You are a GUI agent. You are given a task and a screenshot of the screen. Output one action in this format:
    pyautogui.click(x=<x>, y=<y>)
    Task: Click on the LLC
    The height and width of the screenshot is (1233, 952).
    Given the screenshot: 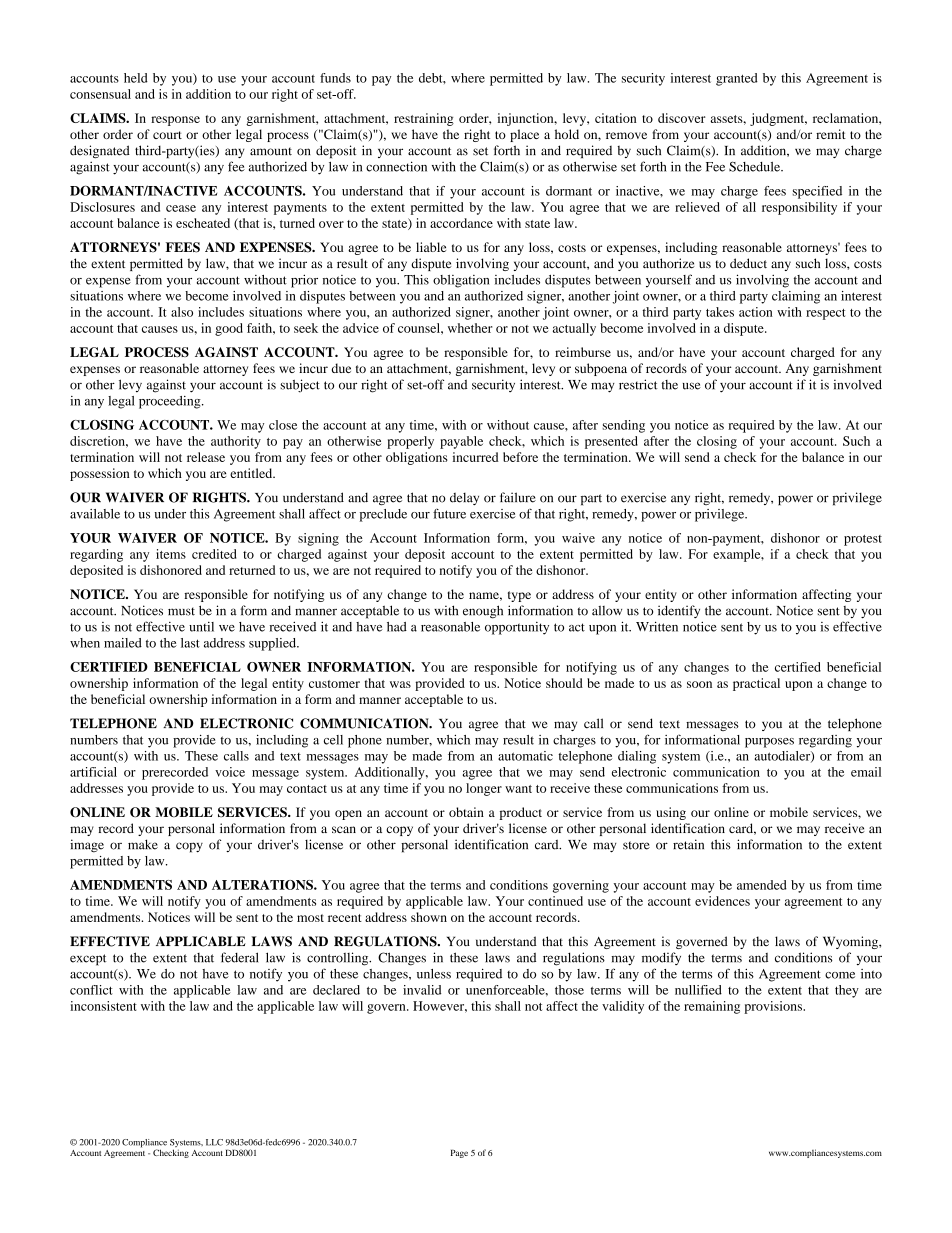 What is the action you would take?
    pyautogui.click(x=214, y=1142)
